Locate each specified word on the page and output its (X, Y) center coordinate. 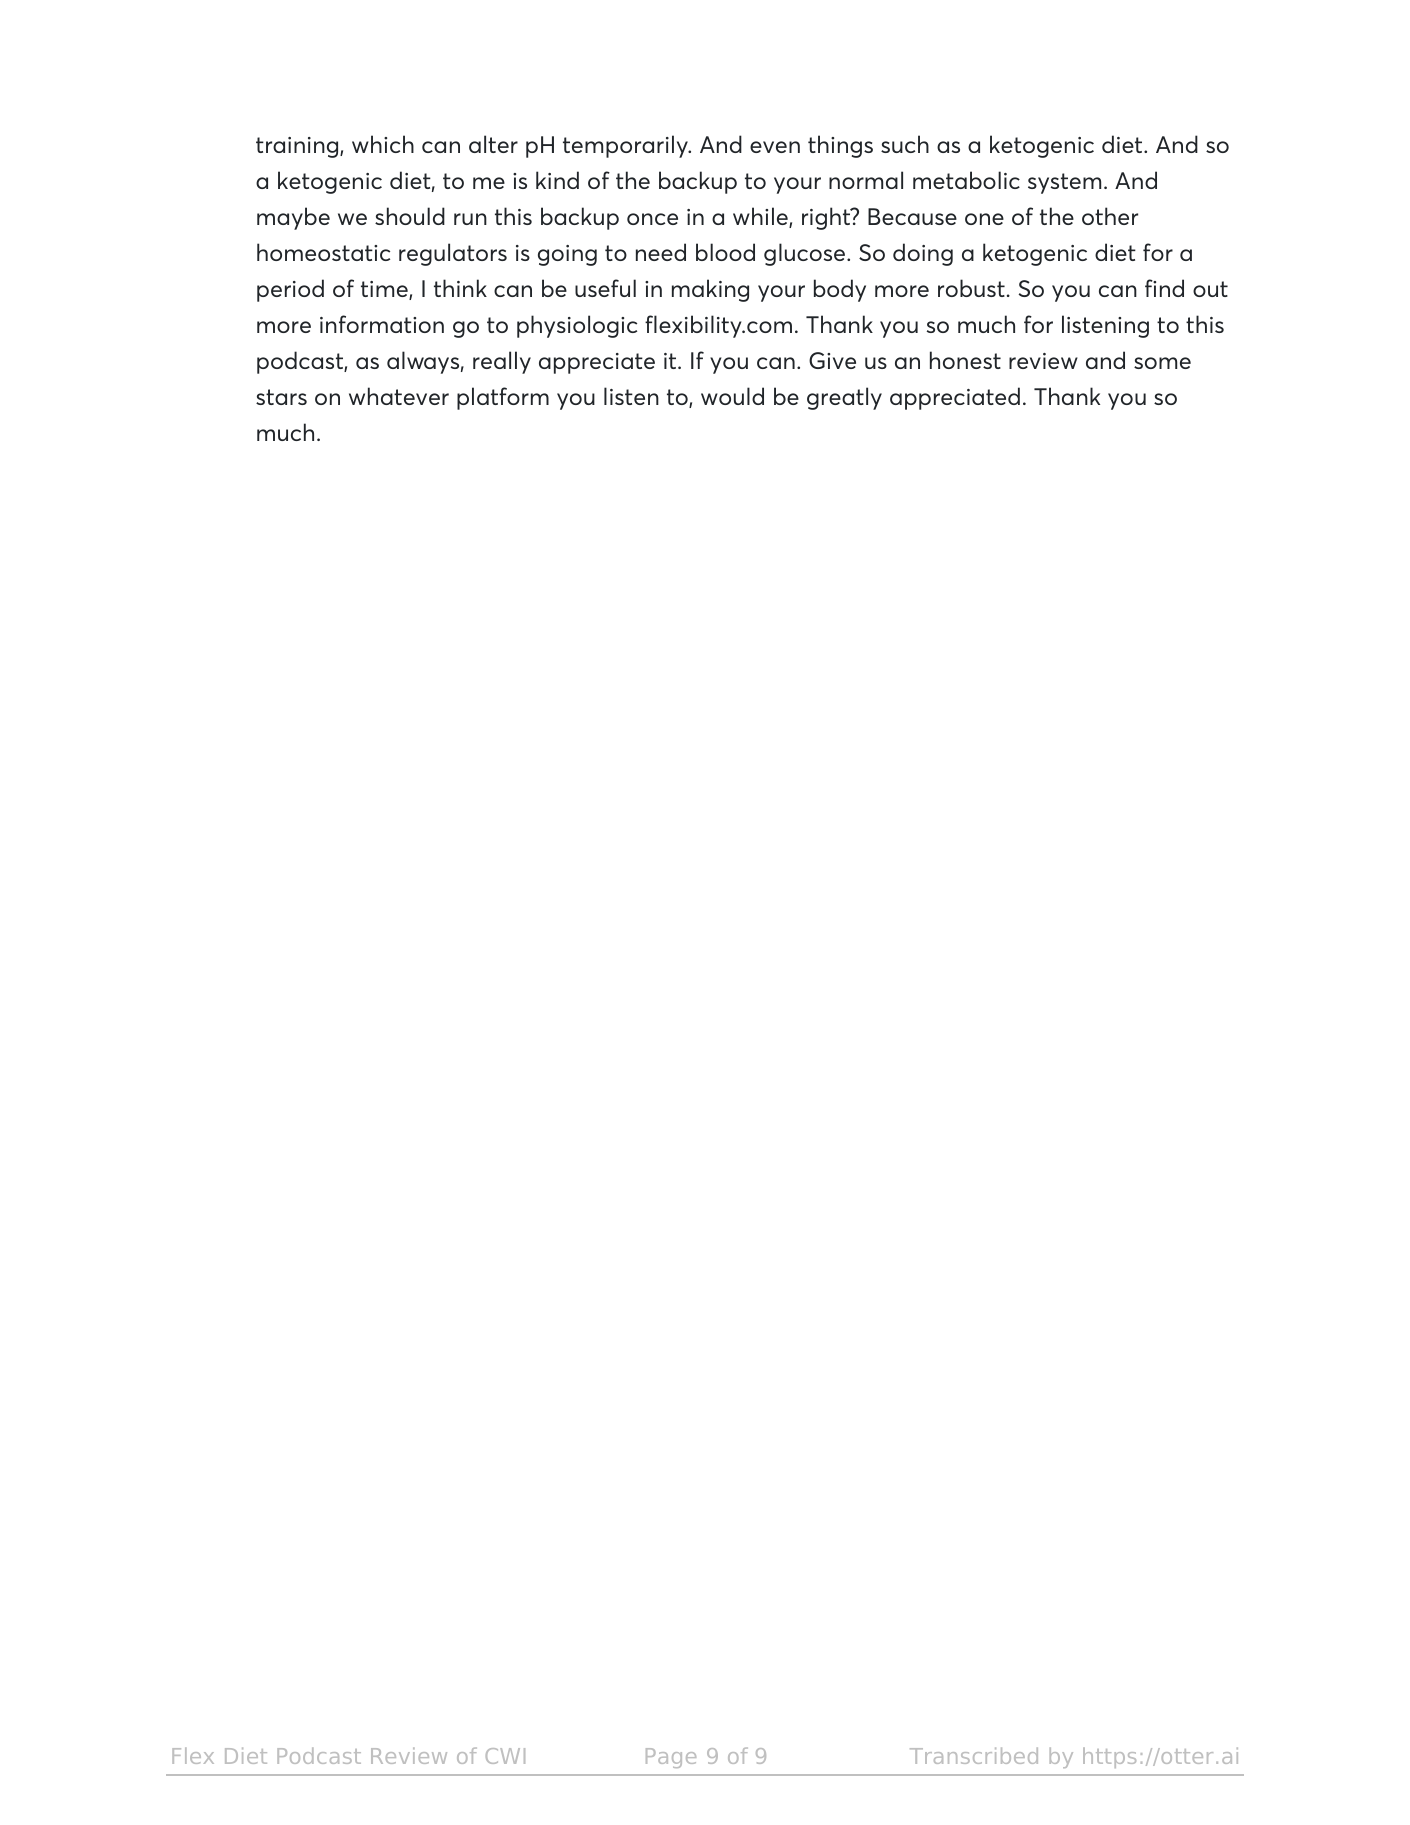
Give (832, 360)
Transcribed (974, 1755)
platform (503, 398)
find (1164, 288)
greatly (844, 398)
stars (281, 397)
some (1162, 363)
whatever (399, 396)
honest (965, 360)
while (761, 217)
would (732, 396)
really (502, 362)
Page (671, 1758)
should (410, 216)
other (1110, 216)
